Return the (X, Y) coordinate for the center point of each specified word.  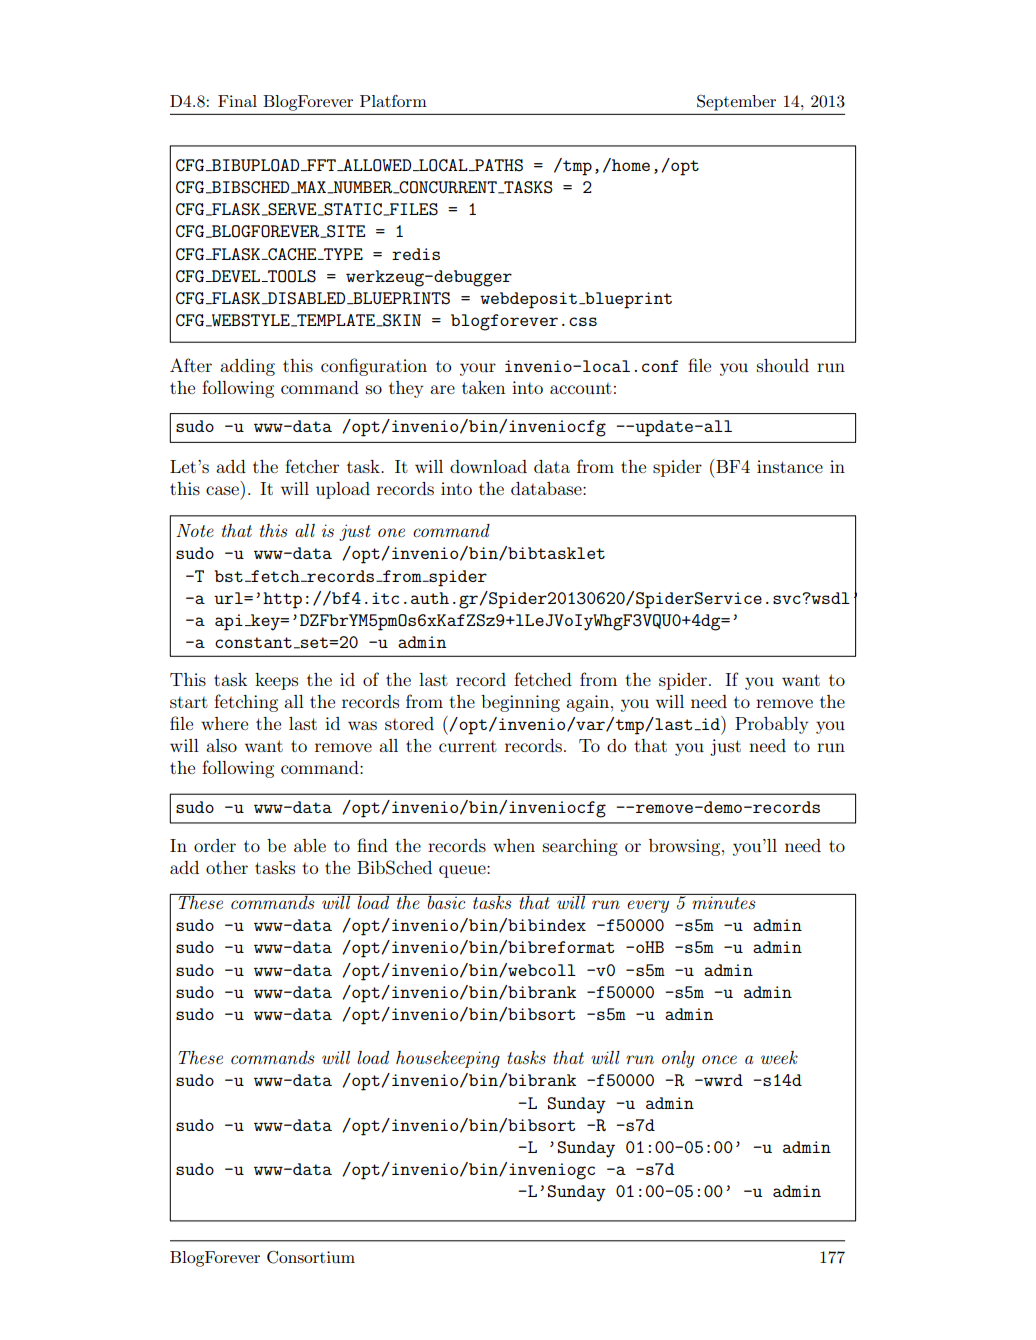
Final (237, 101)
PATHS (498, 165)
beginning (520, 703)
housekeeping (448, 1059)
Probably (772, 725)
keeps (276, 681)
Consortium (311, 1257)
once (719, 1059)
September (736, 103)
